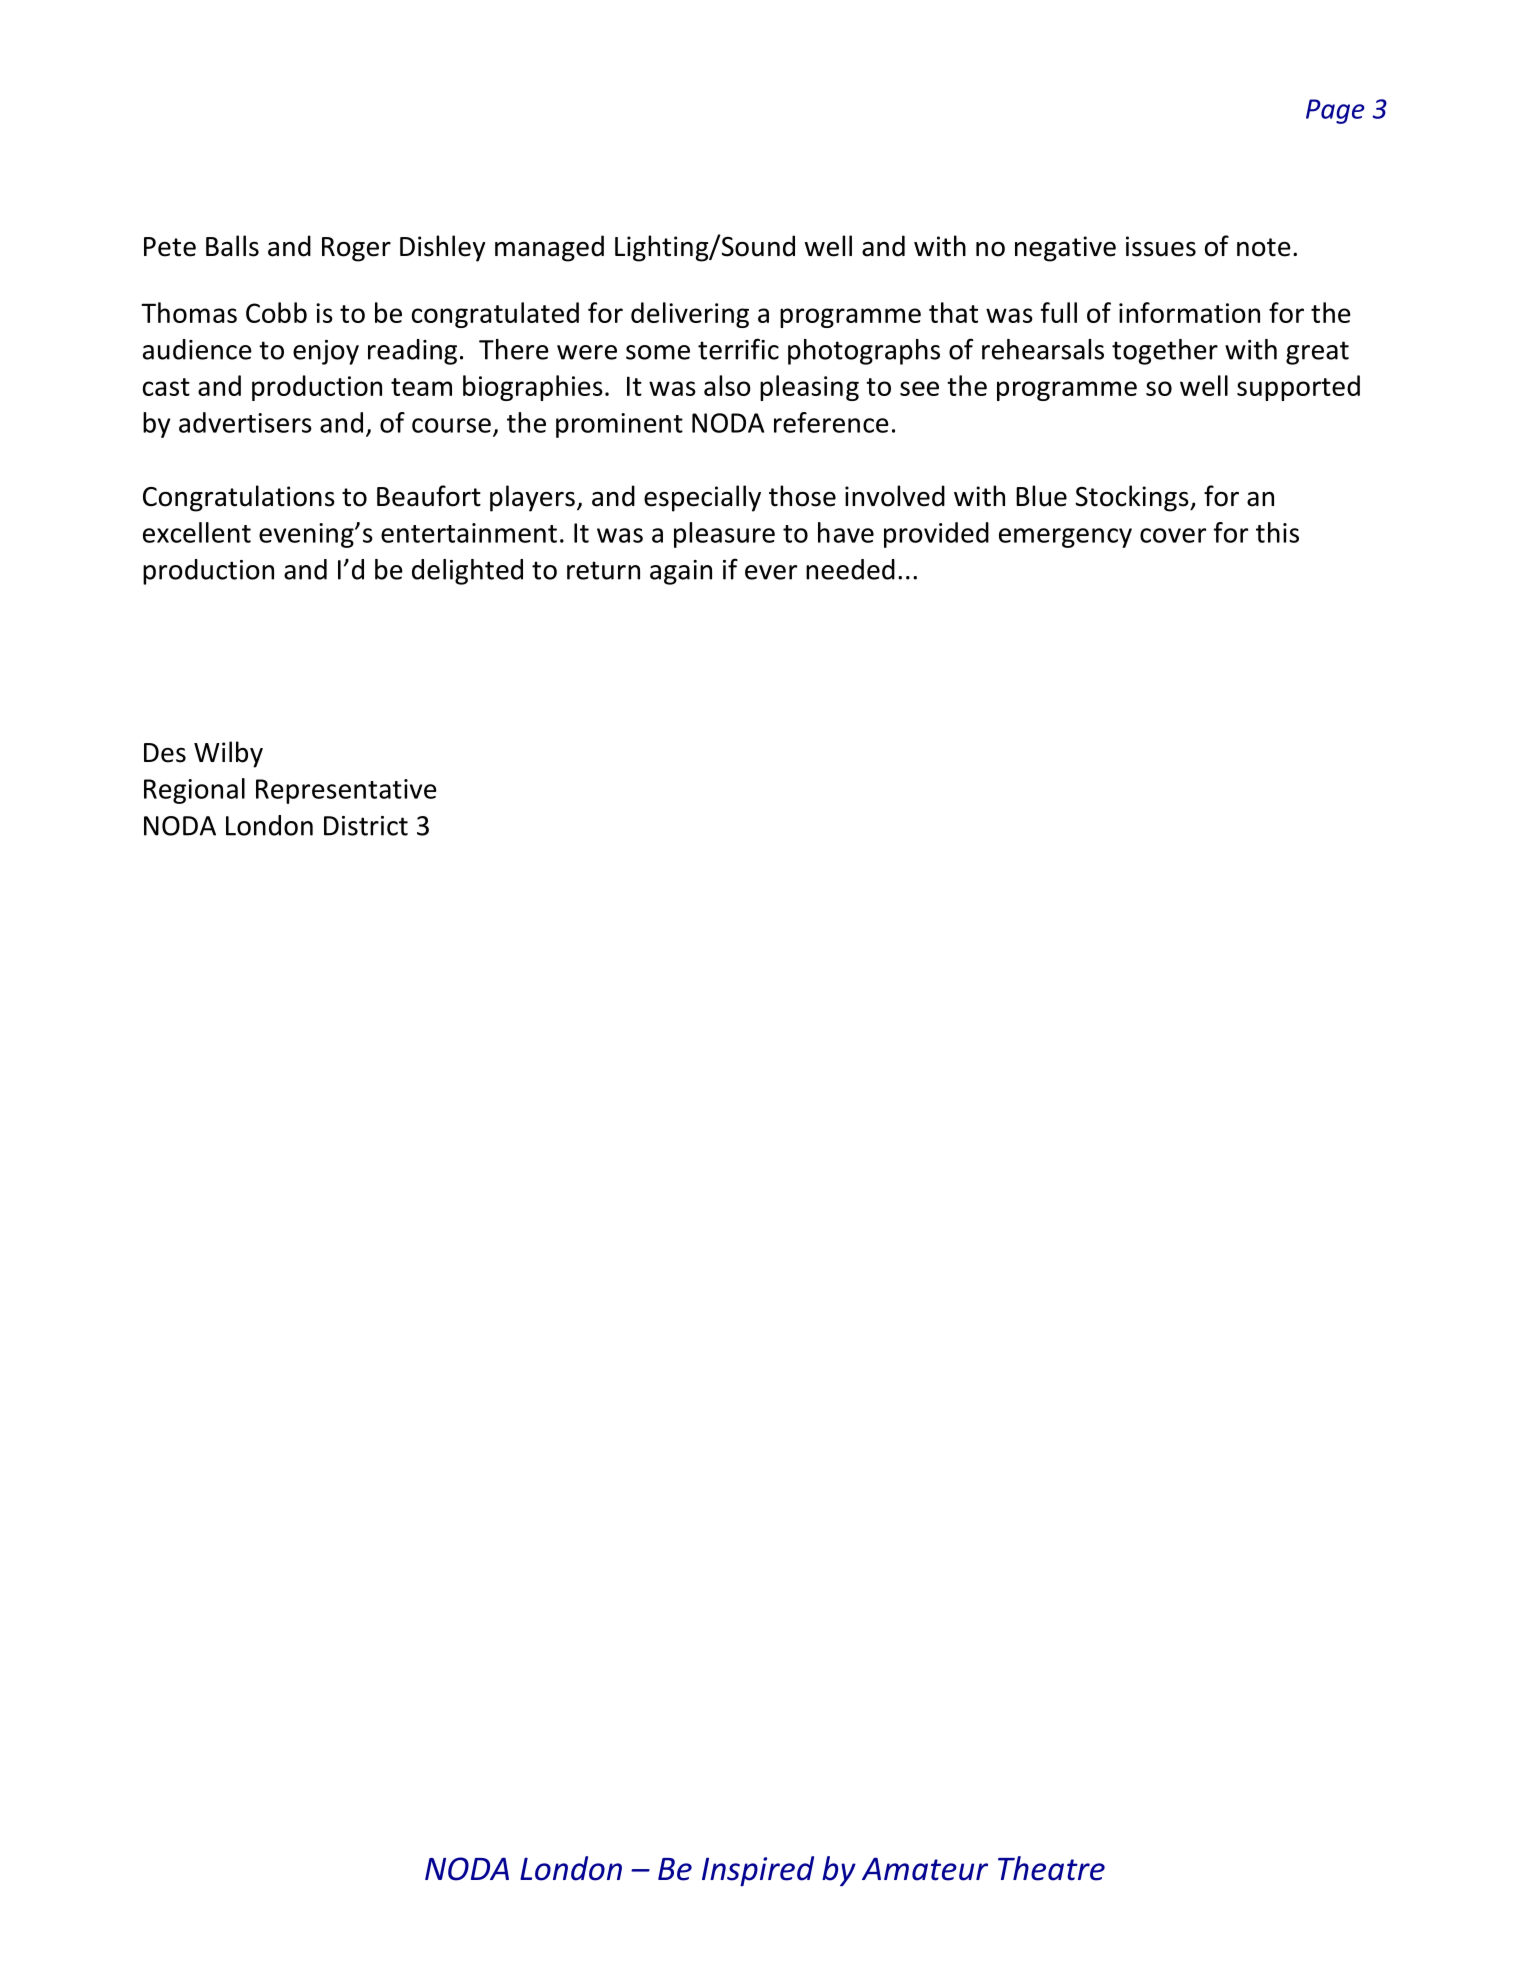  I want to click on Inspired, so click(758, 1871).
